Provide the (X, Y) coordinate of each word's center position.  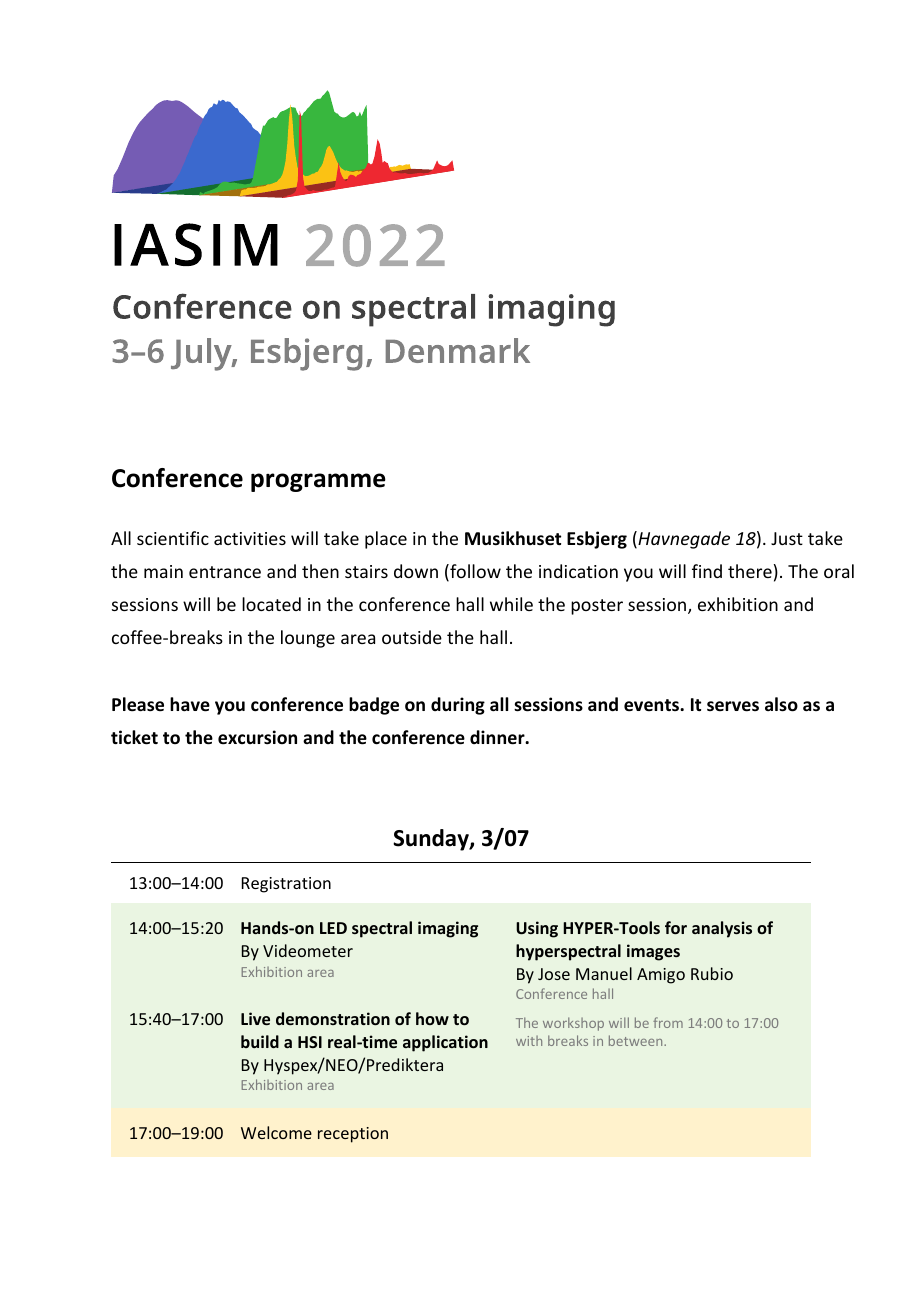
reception (353, 1135)
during (458, 706)
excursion (257, 737)
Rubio (712, 973)
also (781, 704)
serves (733, 706)
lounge (308, 639)
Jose (554, 974)
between (637, 1040)
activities (250, 538)
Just (787, 538)
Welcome (276, 1132)
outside (412, 637)
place (386, 540)
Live (255, 1018)
